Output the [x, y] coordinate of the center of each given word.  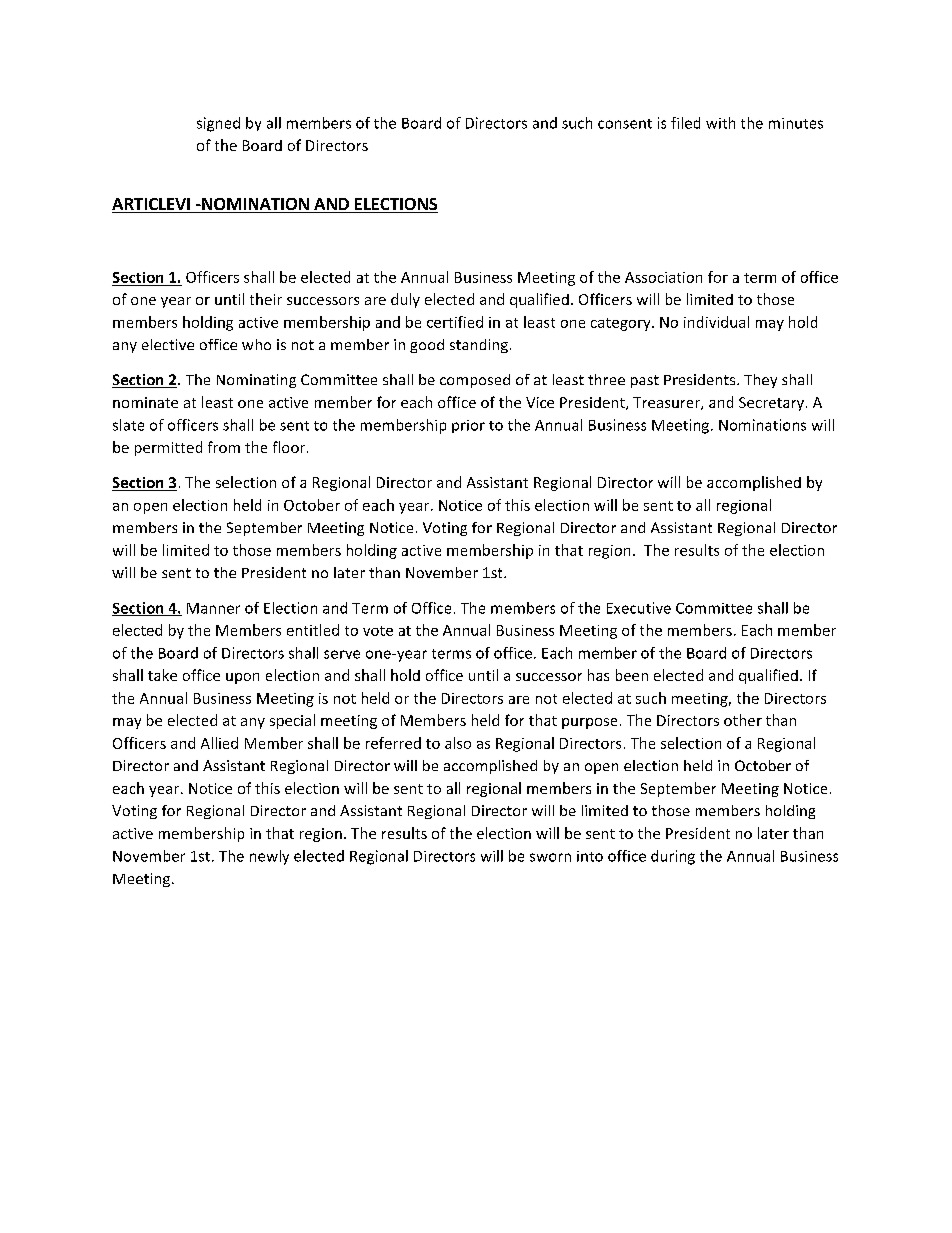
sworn [550, 857]
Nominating [256, 381]
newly [269, 857]
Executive [639, 608]
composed [475, 381]
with [720, 123]
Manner [213, 608]
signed [218, 124]
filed [685, 123]
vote [378, 631]
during [673, 857]
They [760, 381]
